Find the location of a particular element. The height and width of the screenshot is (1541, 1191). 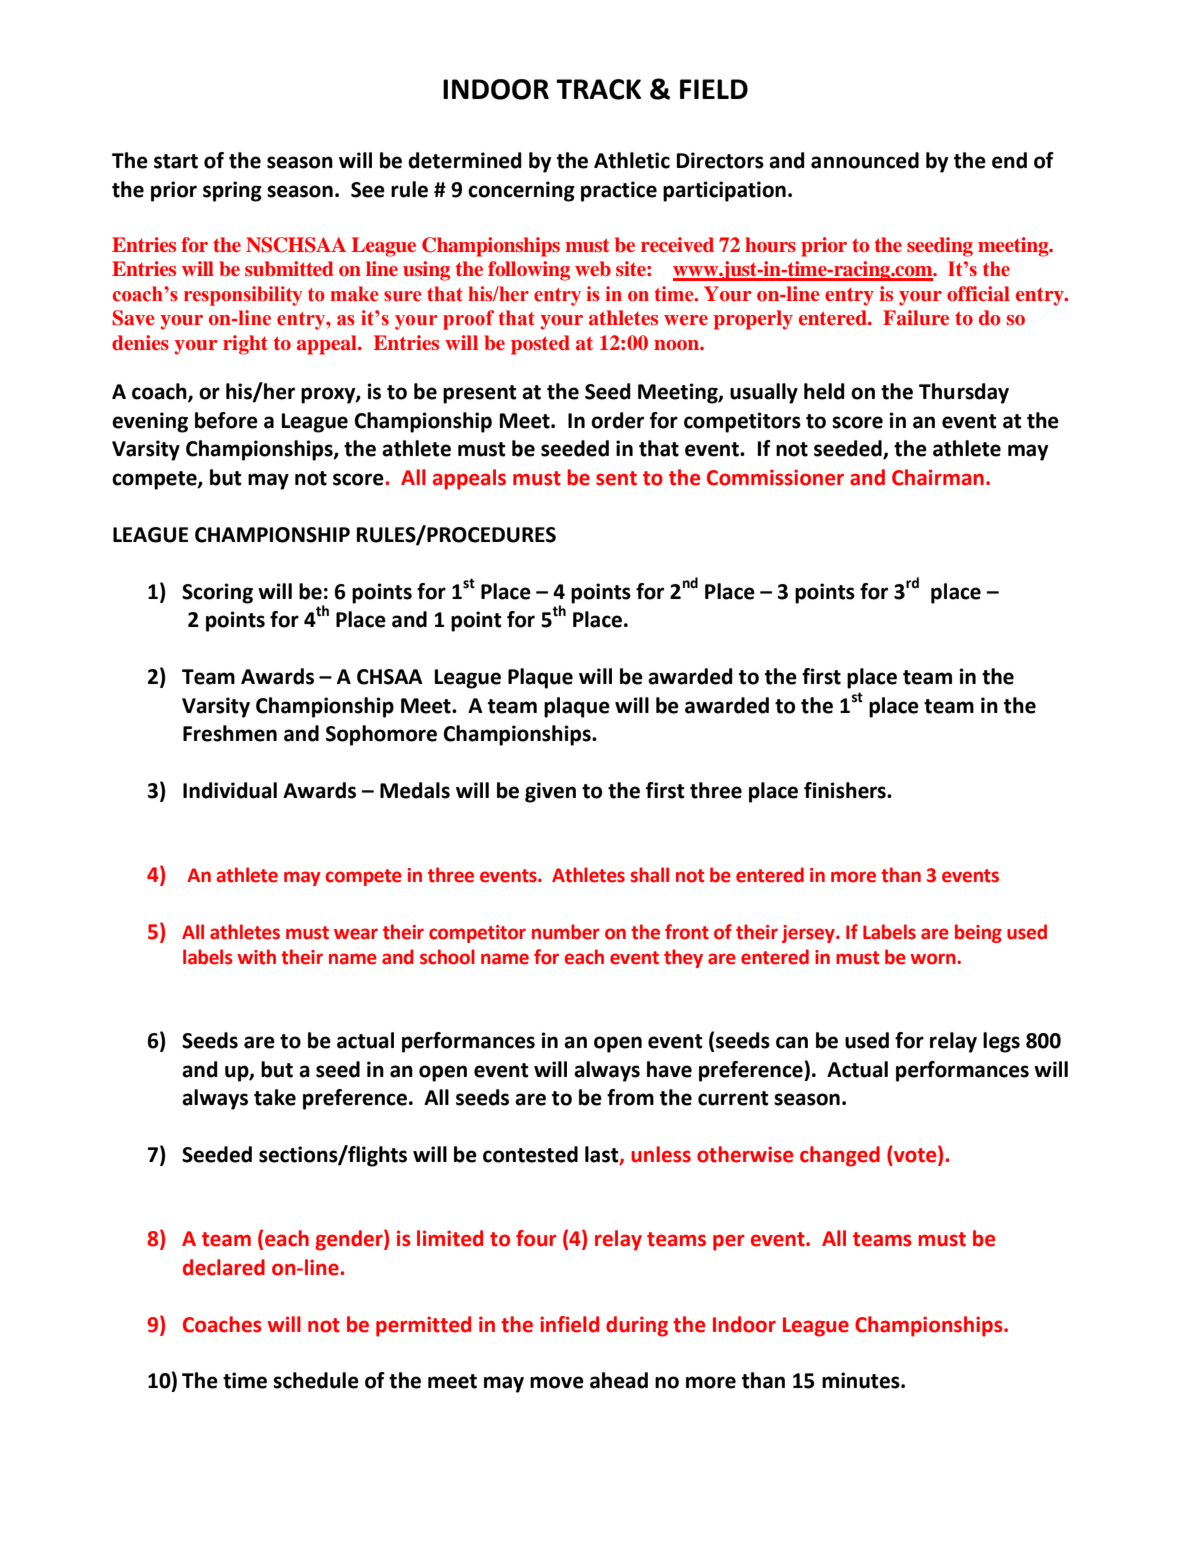

start is located at coordinates (176, 161).
